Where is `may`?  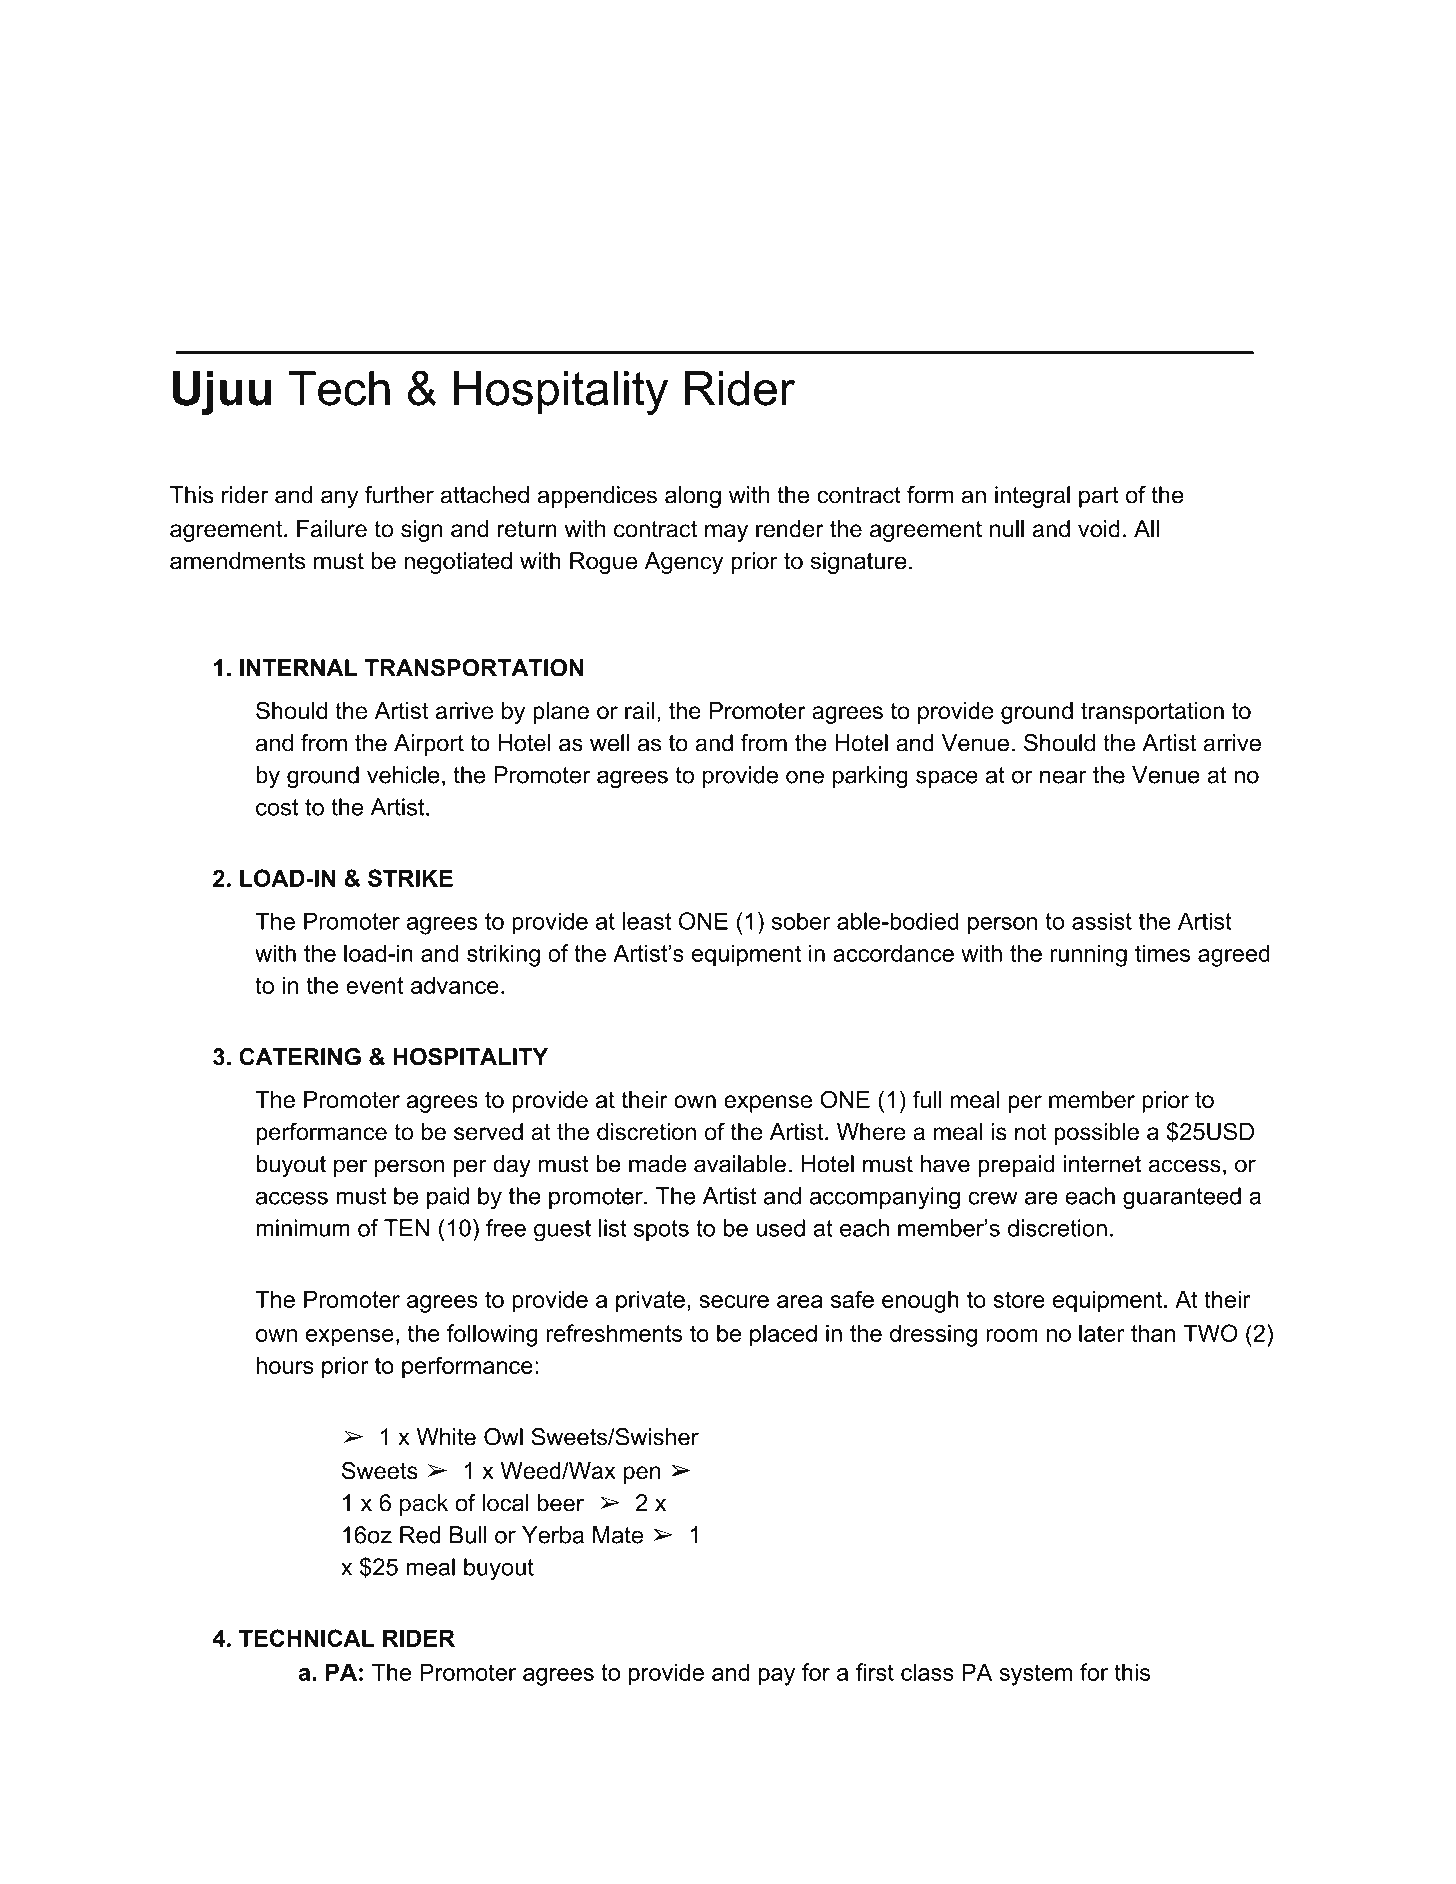
may is located at coordinates (726, 533).
